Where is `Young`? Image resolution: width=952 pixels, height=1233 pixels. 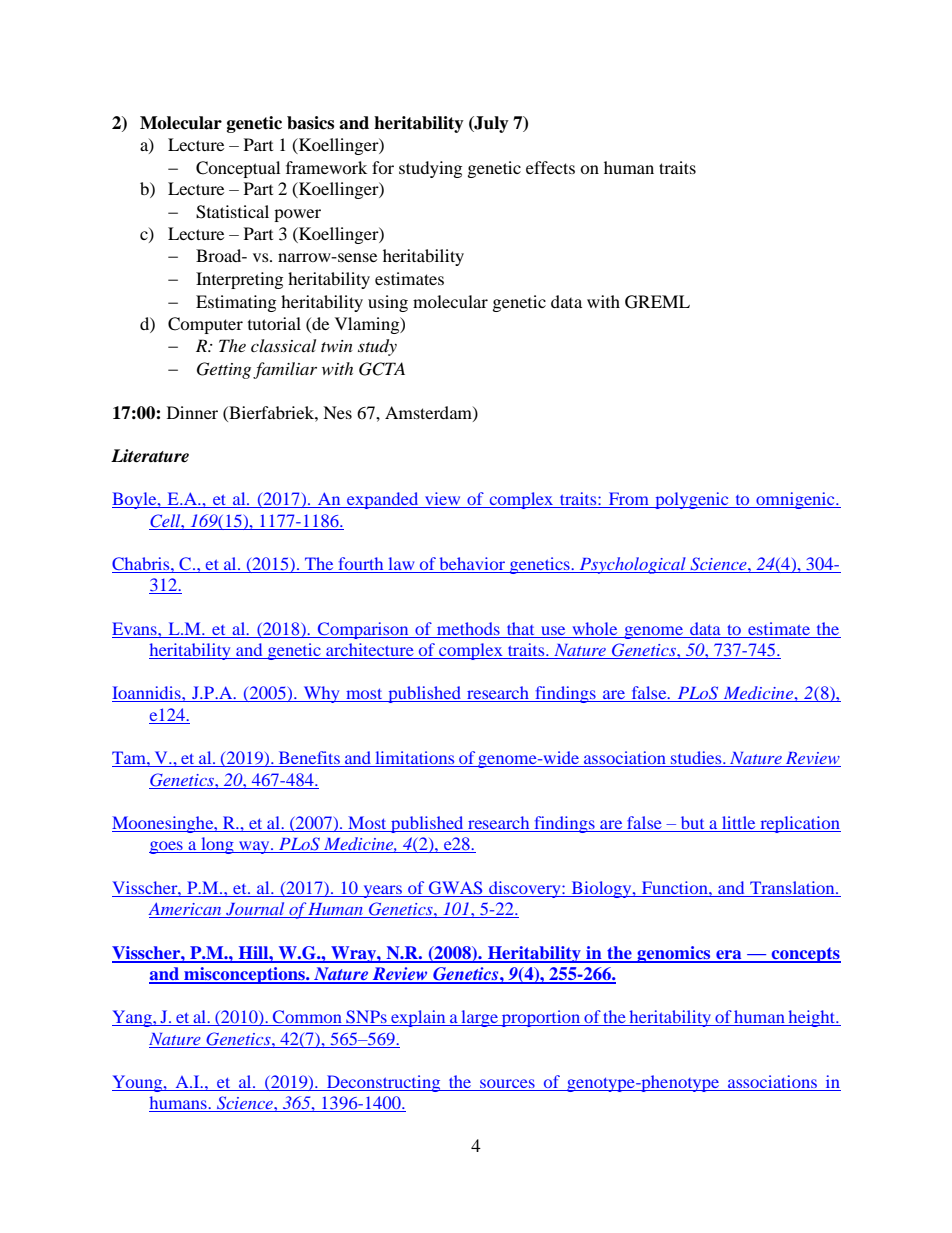 Young is located at coordinates (138, 1083).
